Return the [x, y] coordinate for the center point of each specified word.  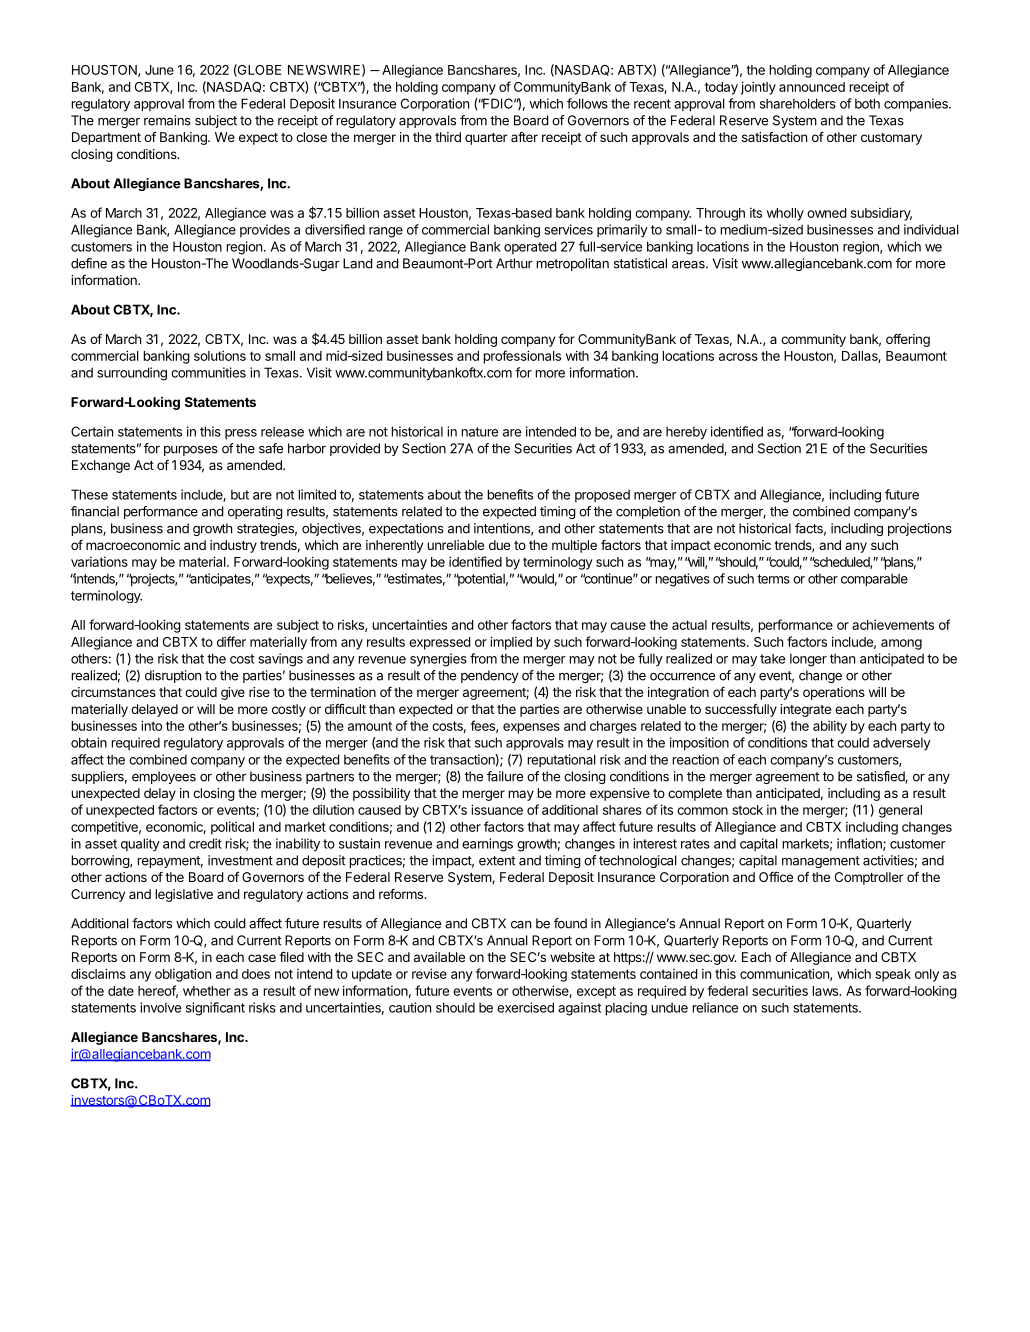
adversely [902, 743]
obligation [183, 975]
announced [812, 87]
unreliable [455, 545]
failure [505, 776]
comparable [874, 580]
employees [164, 777]
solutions [220, 355]
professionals [522, 357]
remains [167, 120]
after [524, 137]
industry [233, 546]
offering [908, 340]
